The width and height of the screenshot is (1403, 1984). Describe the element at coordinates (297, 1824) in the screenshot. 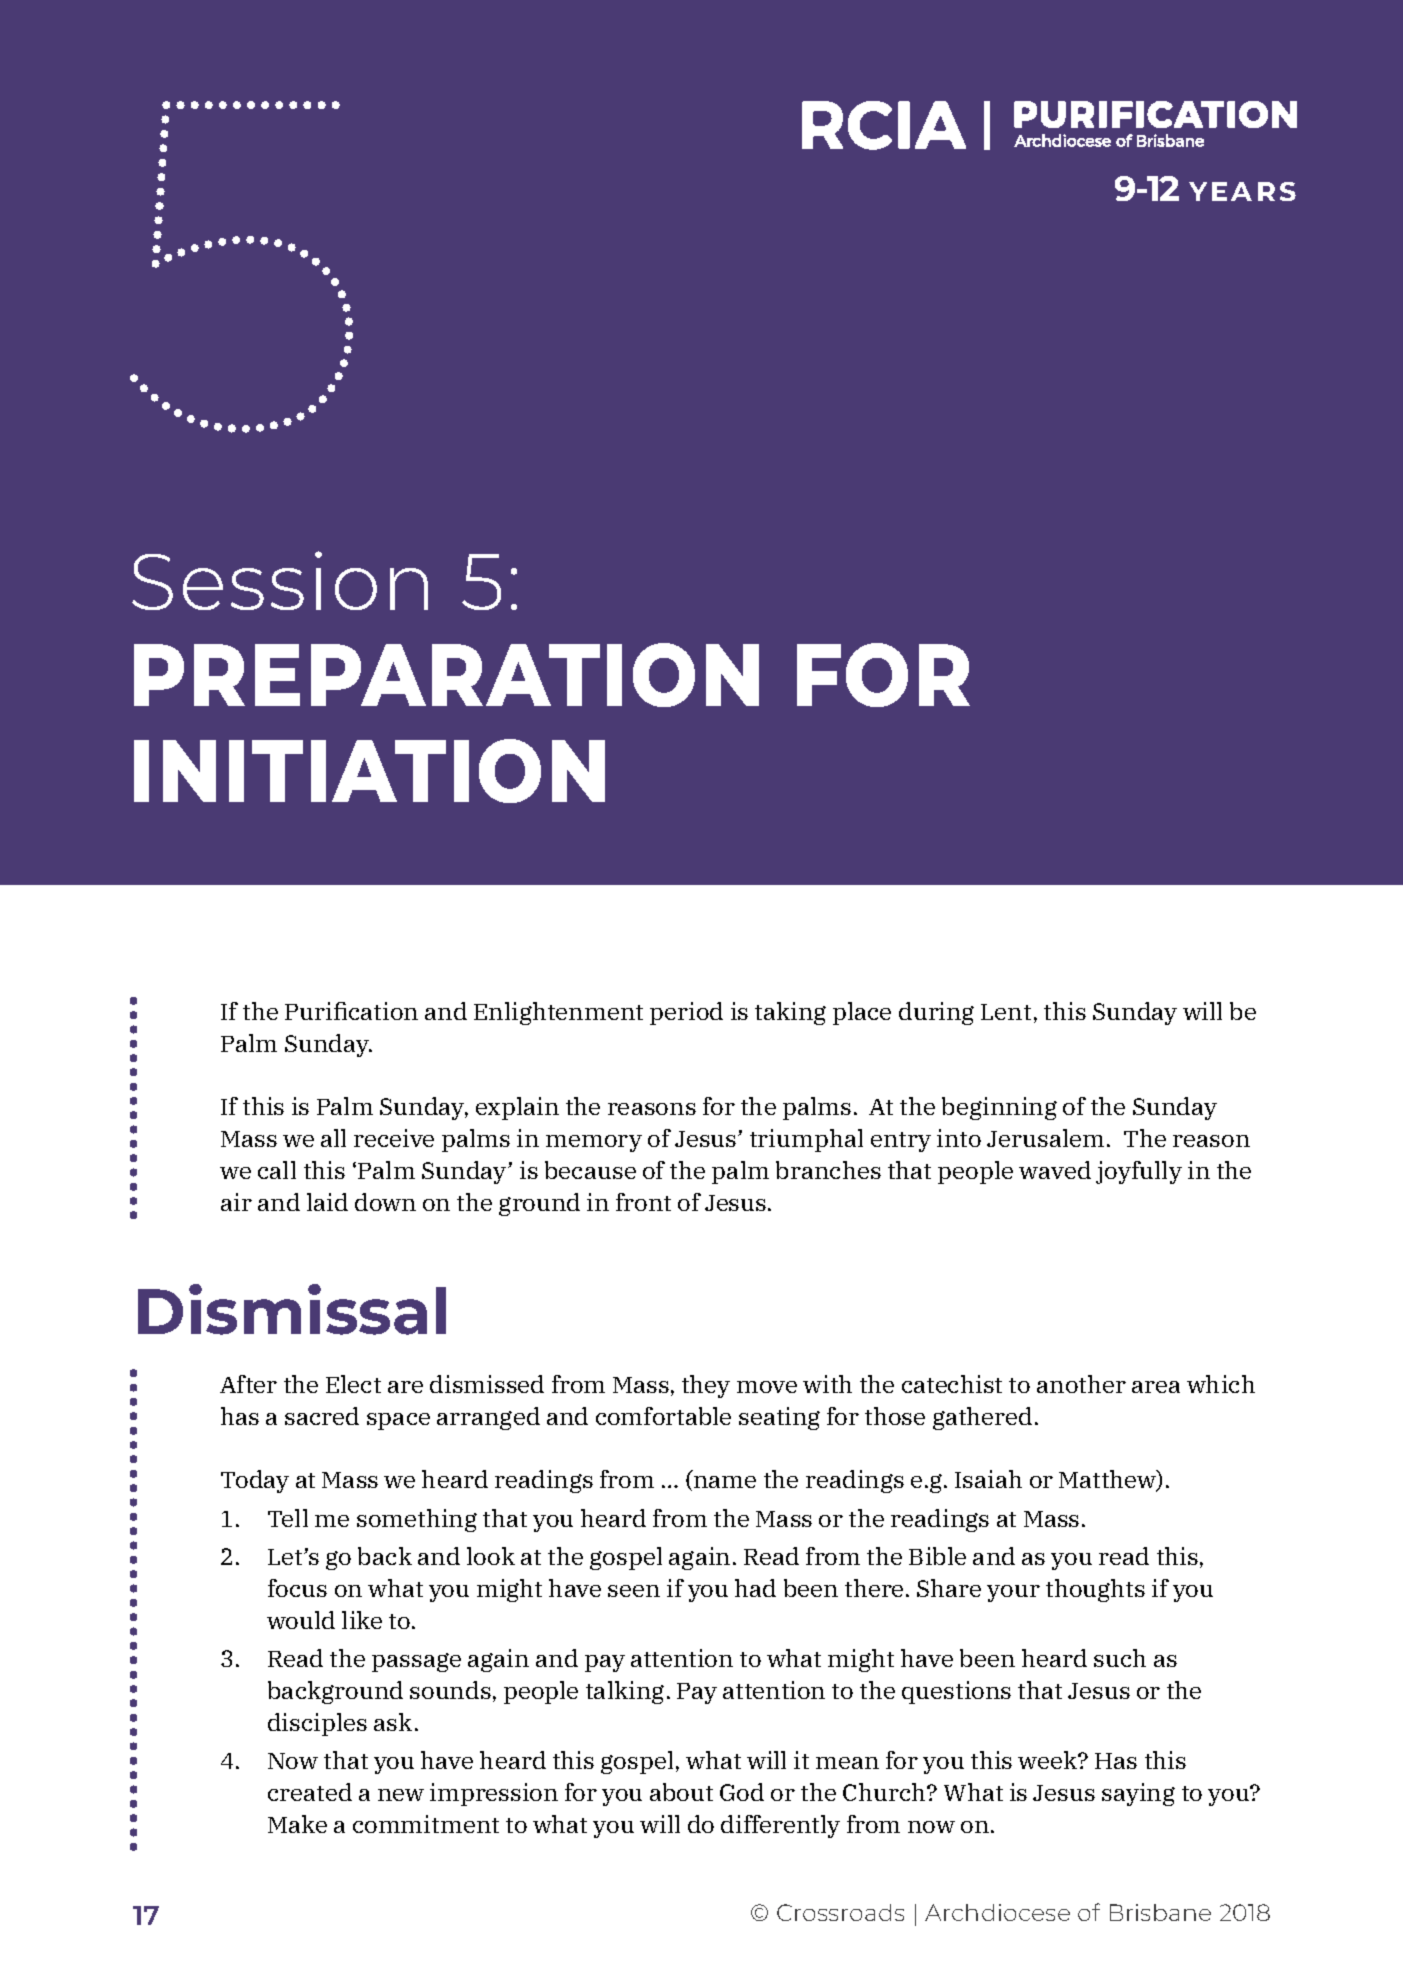

I see `Make` at that location.
